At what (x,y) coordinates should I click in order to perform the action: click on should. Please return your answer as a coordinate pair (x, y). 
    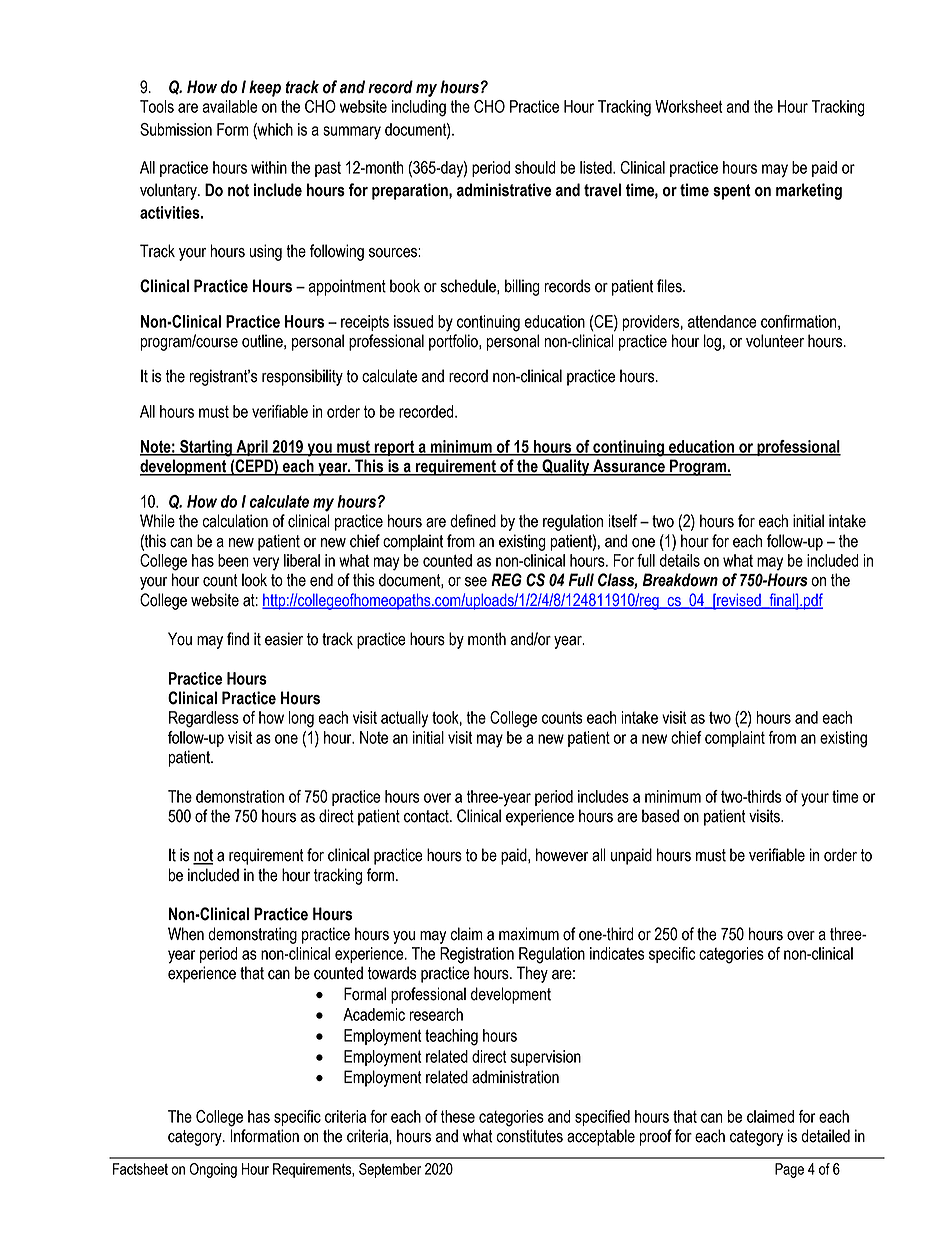
    Looking at the image, I should click on (535, 167).
